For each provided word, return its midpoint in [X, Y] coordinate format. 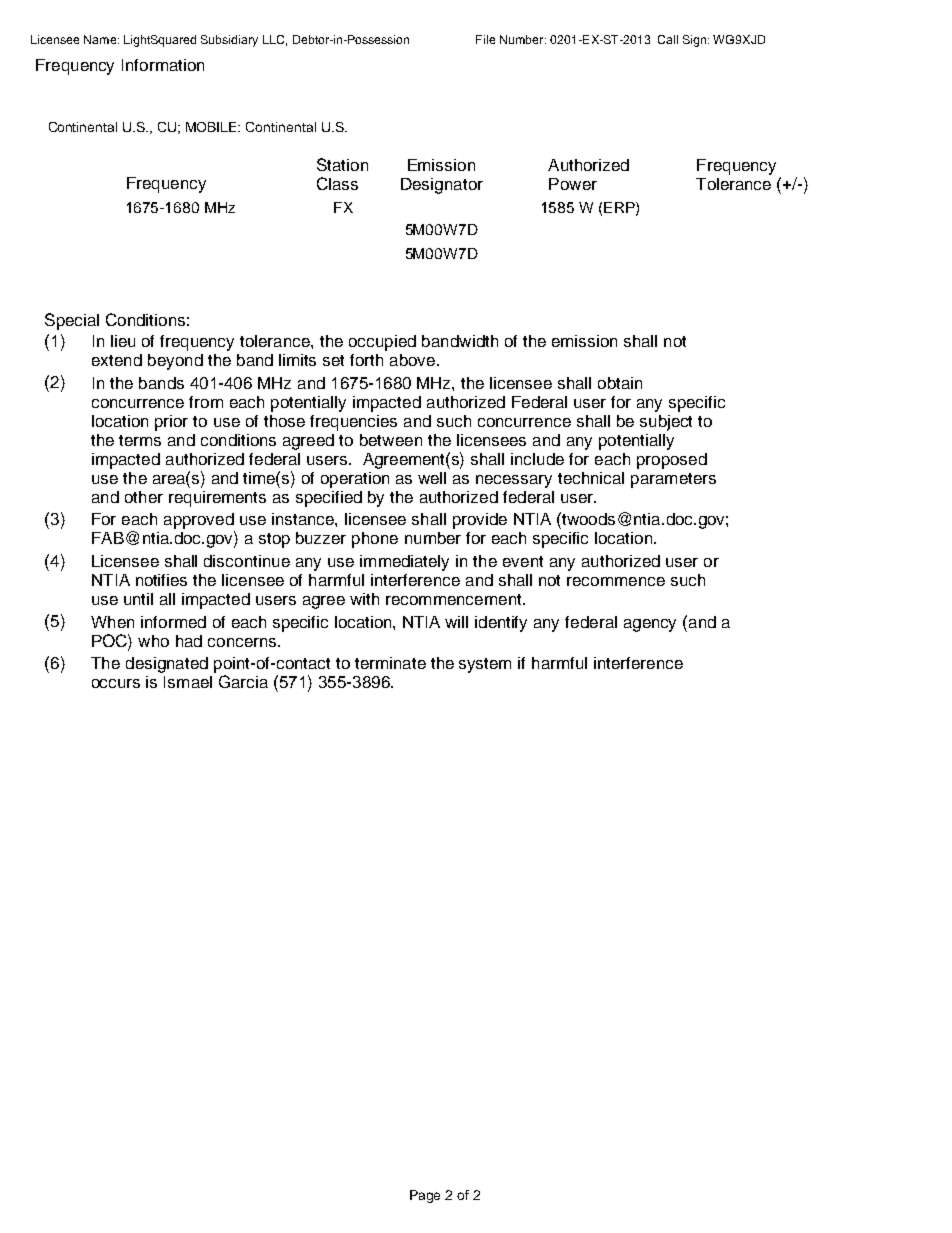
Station [342, 164]
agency [650, 625]
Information [163, 65]
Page [425, 1196]
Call [668, 39]
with [364, 599]
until [138, 599]
